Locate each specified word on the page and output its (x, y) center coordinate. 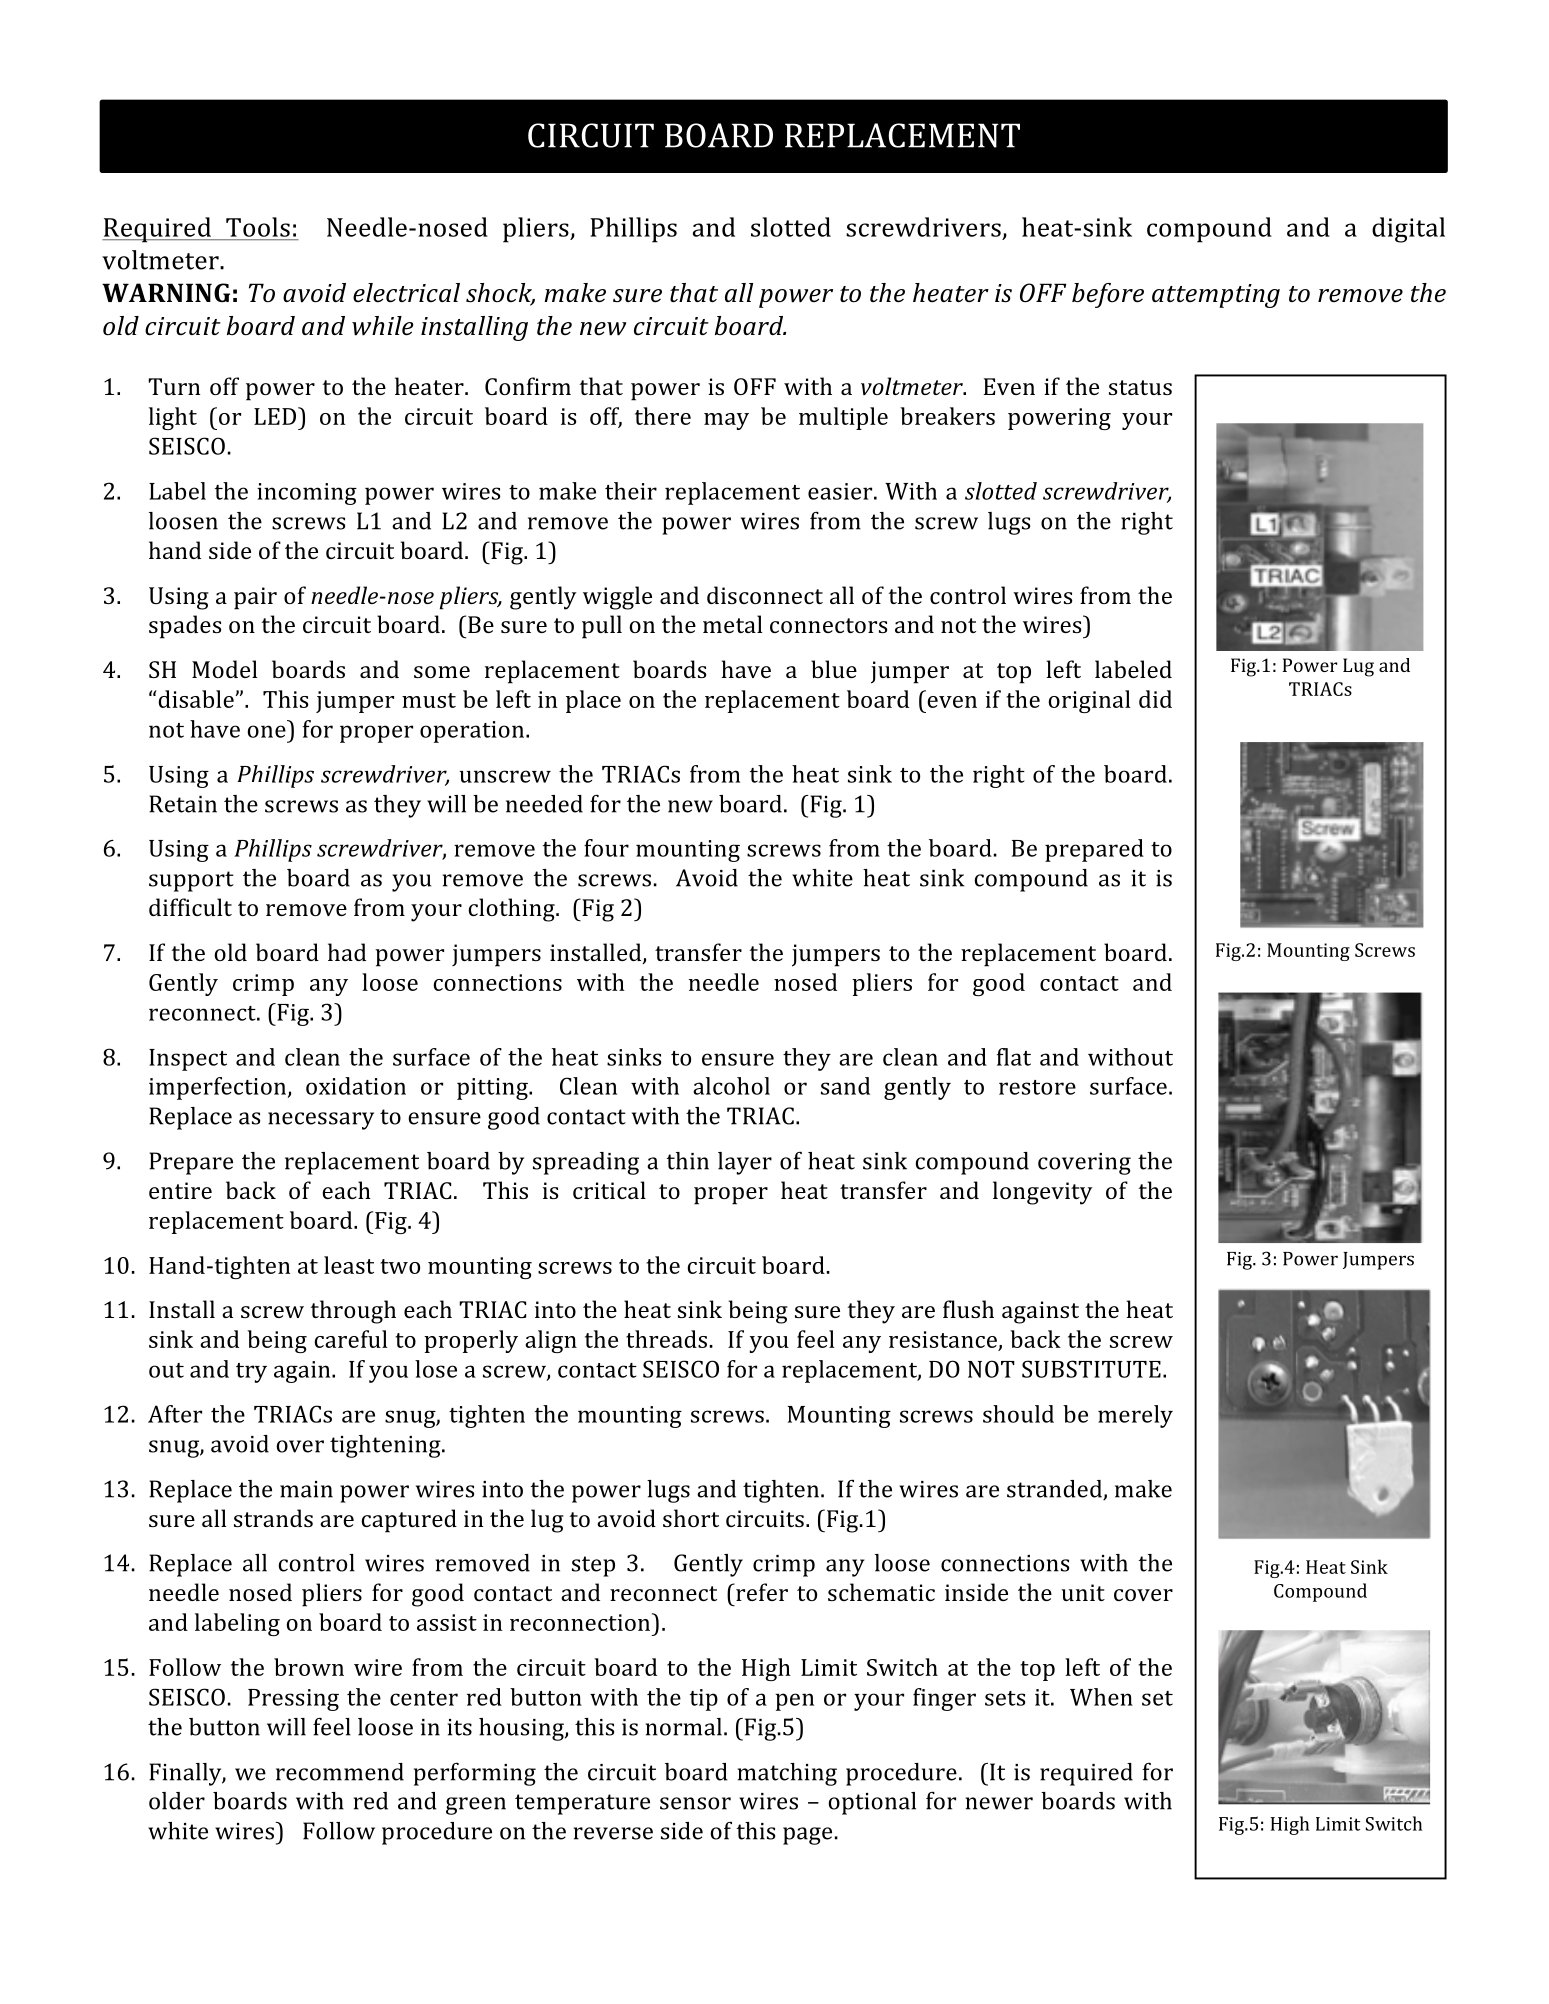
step (593, 1566)
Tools (258, 227)
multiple (843, 418)
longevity (1043, 1193)
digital (1408, 230)
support (191, 881)
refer (761, 1592)
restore (1037, 1087)
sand (845, 1086)
